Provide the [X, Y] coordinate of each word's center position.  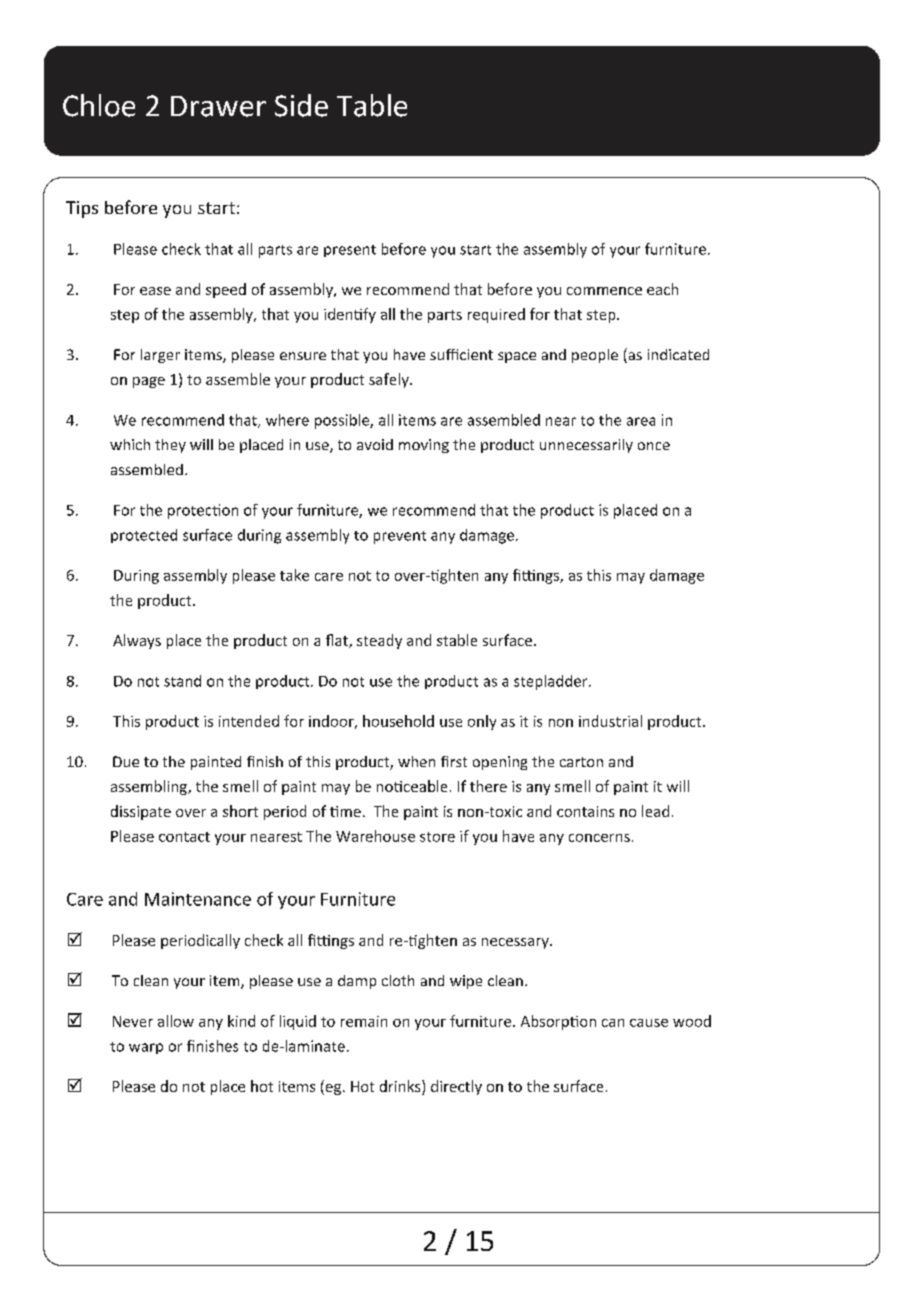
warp [146, 1048]
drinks [401, 1087]
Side [301, 105]
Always [137, 641]
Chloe [99, 105]
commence [604, 291]
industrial [610, 721]
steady [379, 641]
